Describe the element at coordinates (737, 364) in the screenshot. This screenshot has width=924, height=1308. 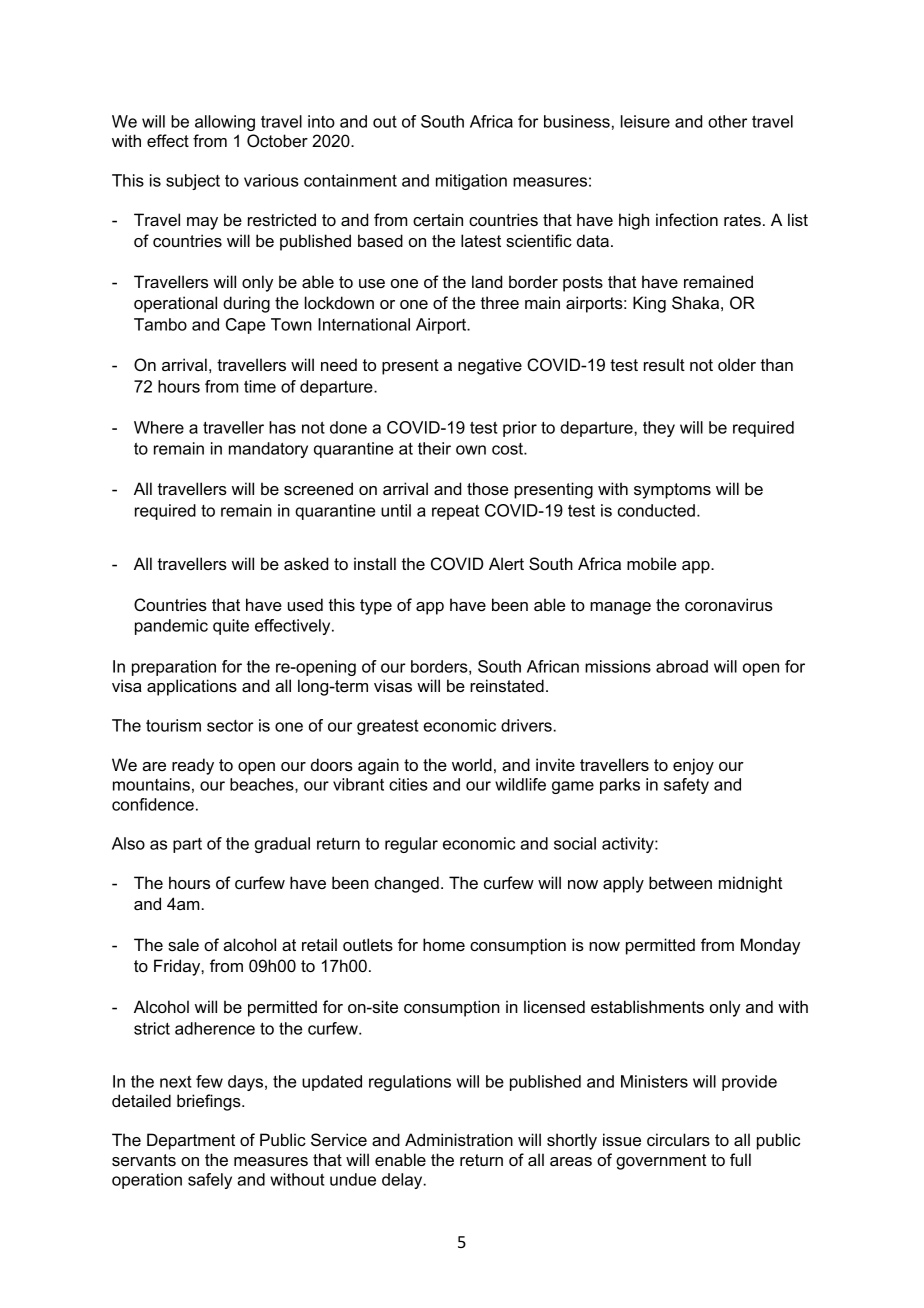
I see `older` at that location.
